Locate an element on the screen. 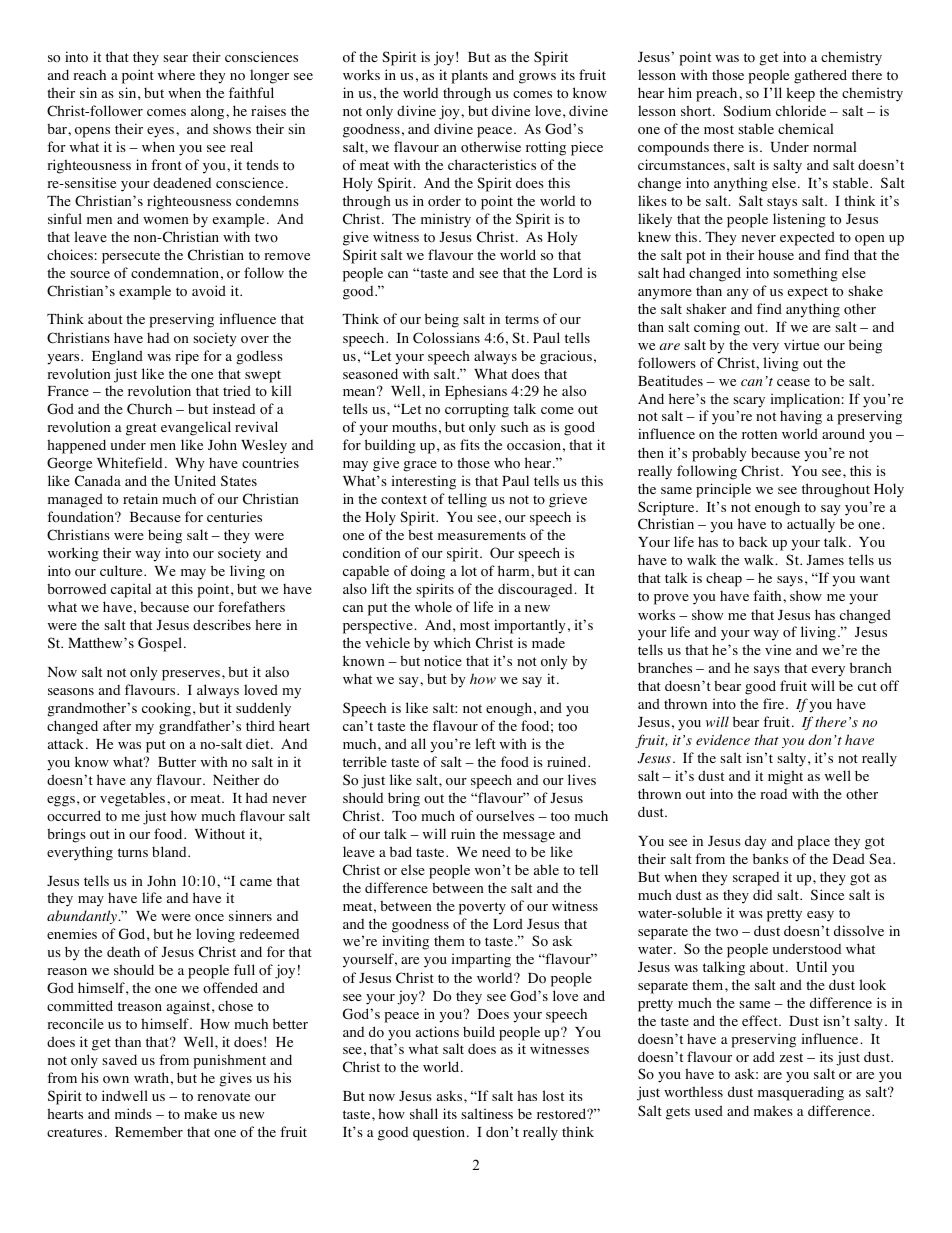  principle is located at coordinates (723, 490).
